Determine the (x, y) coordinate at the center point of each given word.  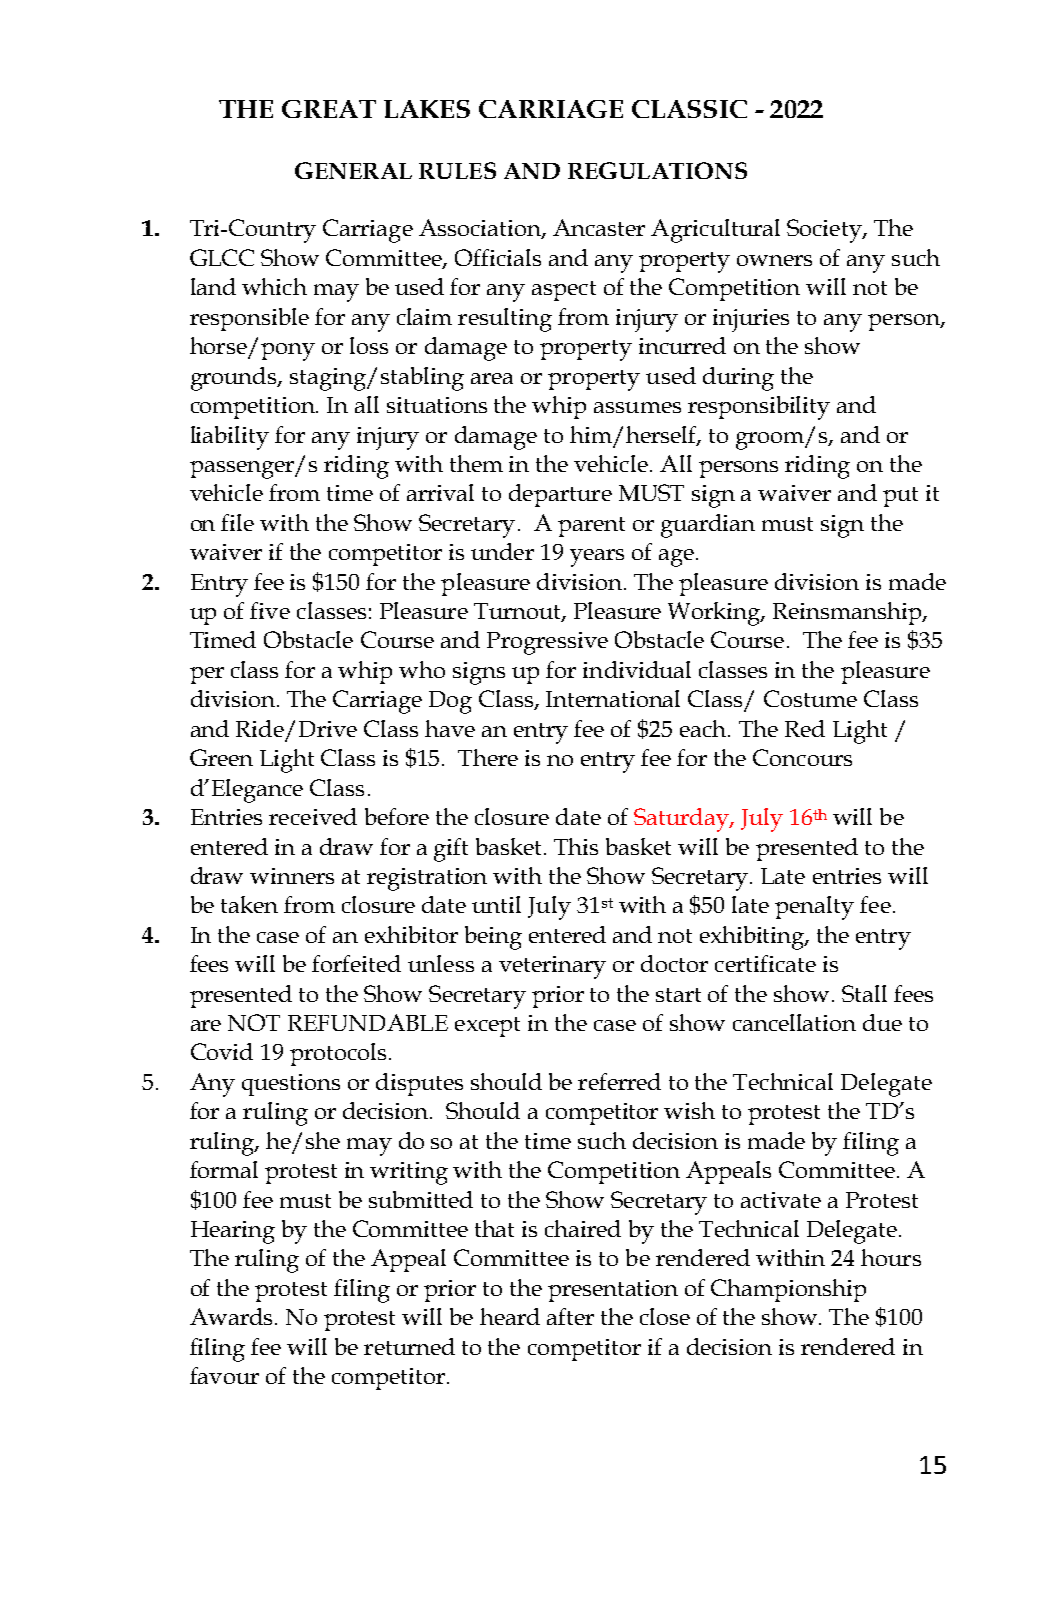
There (488, 757)
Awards (231, 1316)
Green (221, 757)
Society (825, 231)
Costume (810, 698)
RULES (457, 170)
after (570, 1316)
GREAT (329, 109)
